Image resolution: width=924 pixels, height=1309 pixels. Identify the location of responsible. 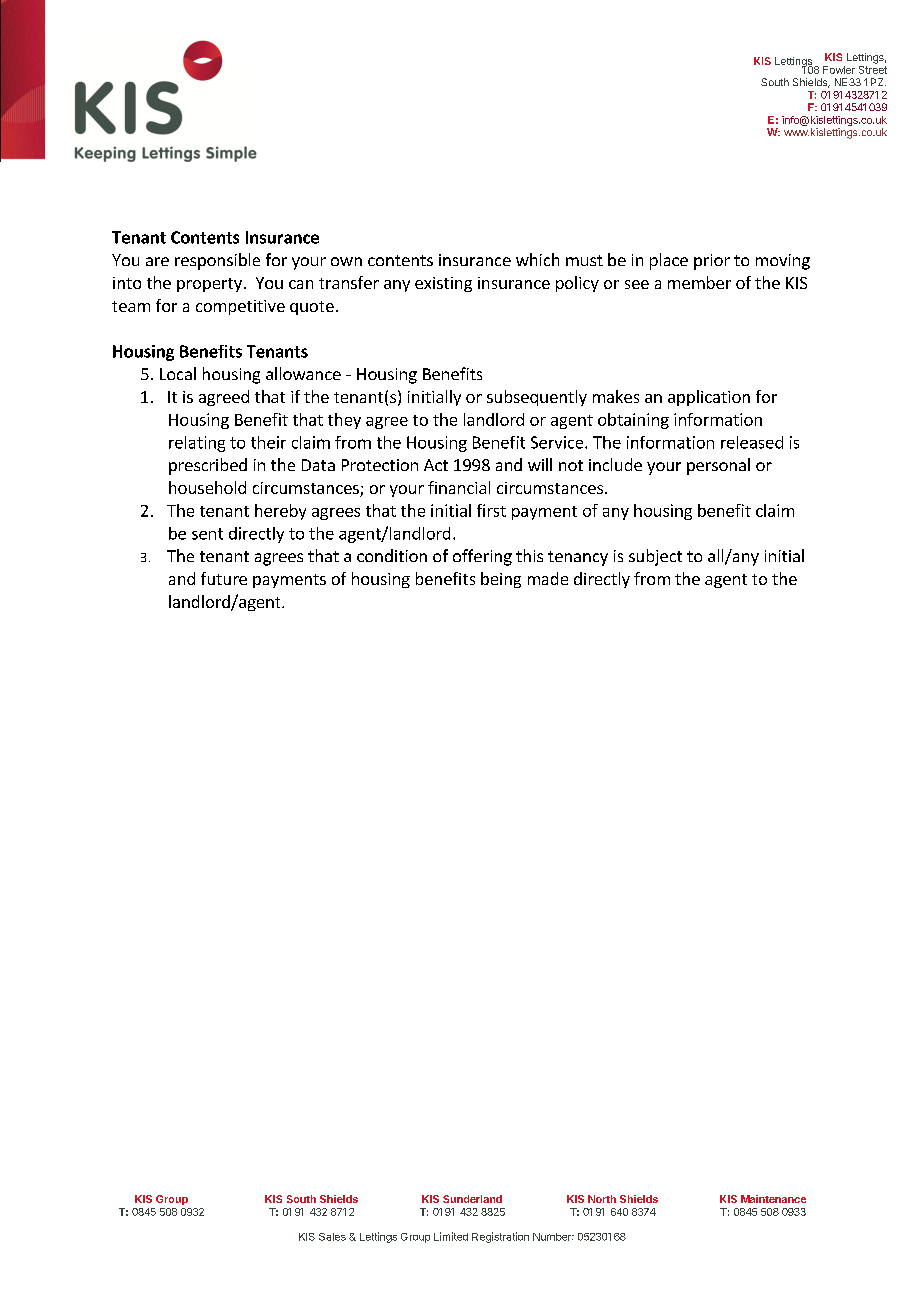
(217, 261).
